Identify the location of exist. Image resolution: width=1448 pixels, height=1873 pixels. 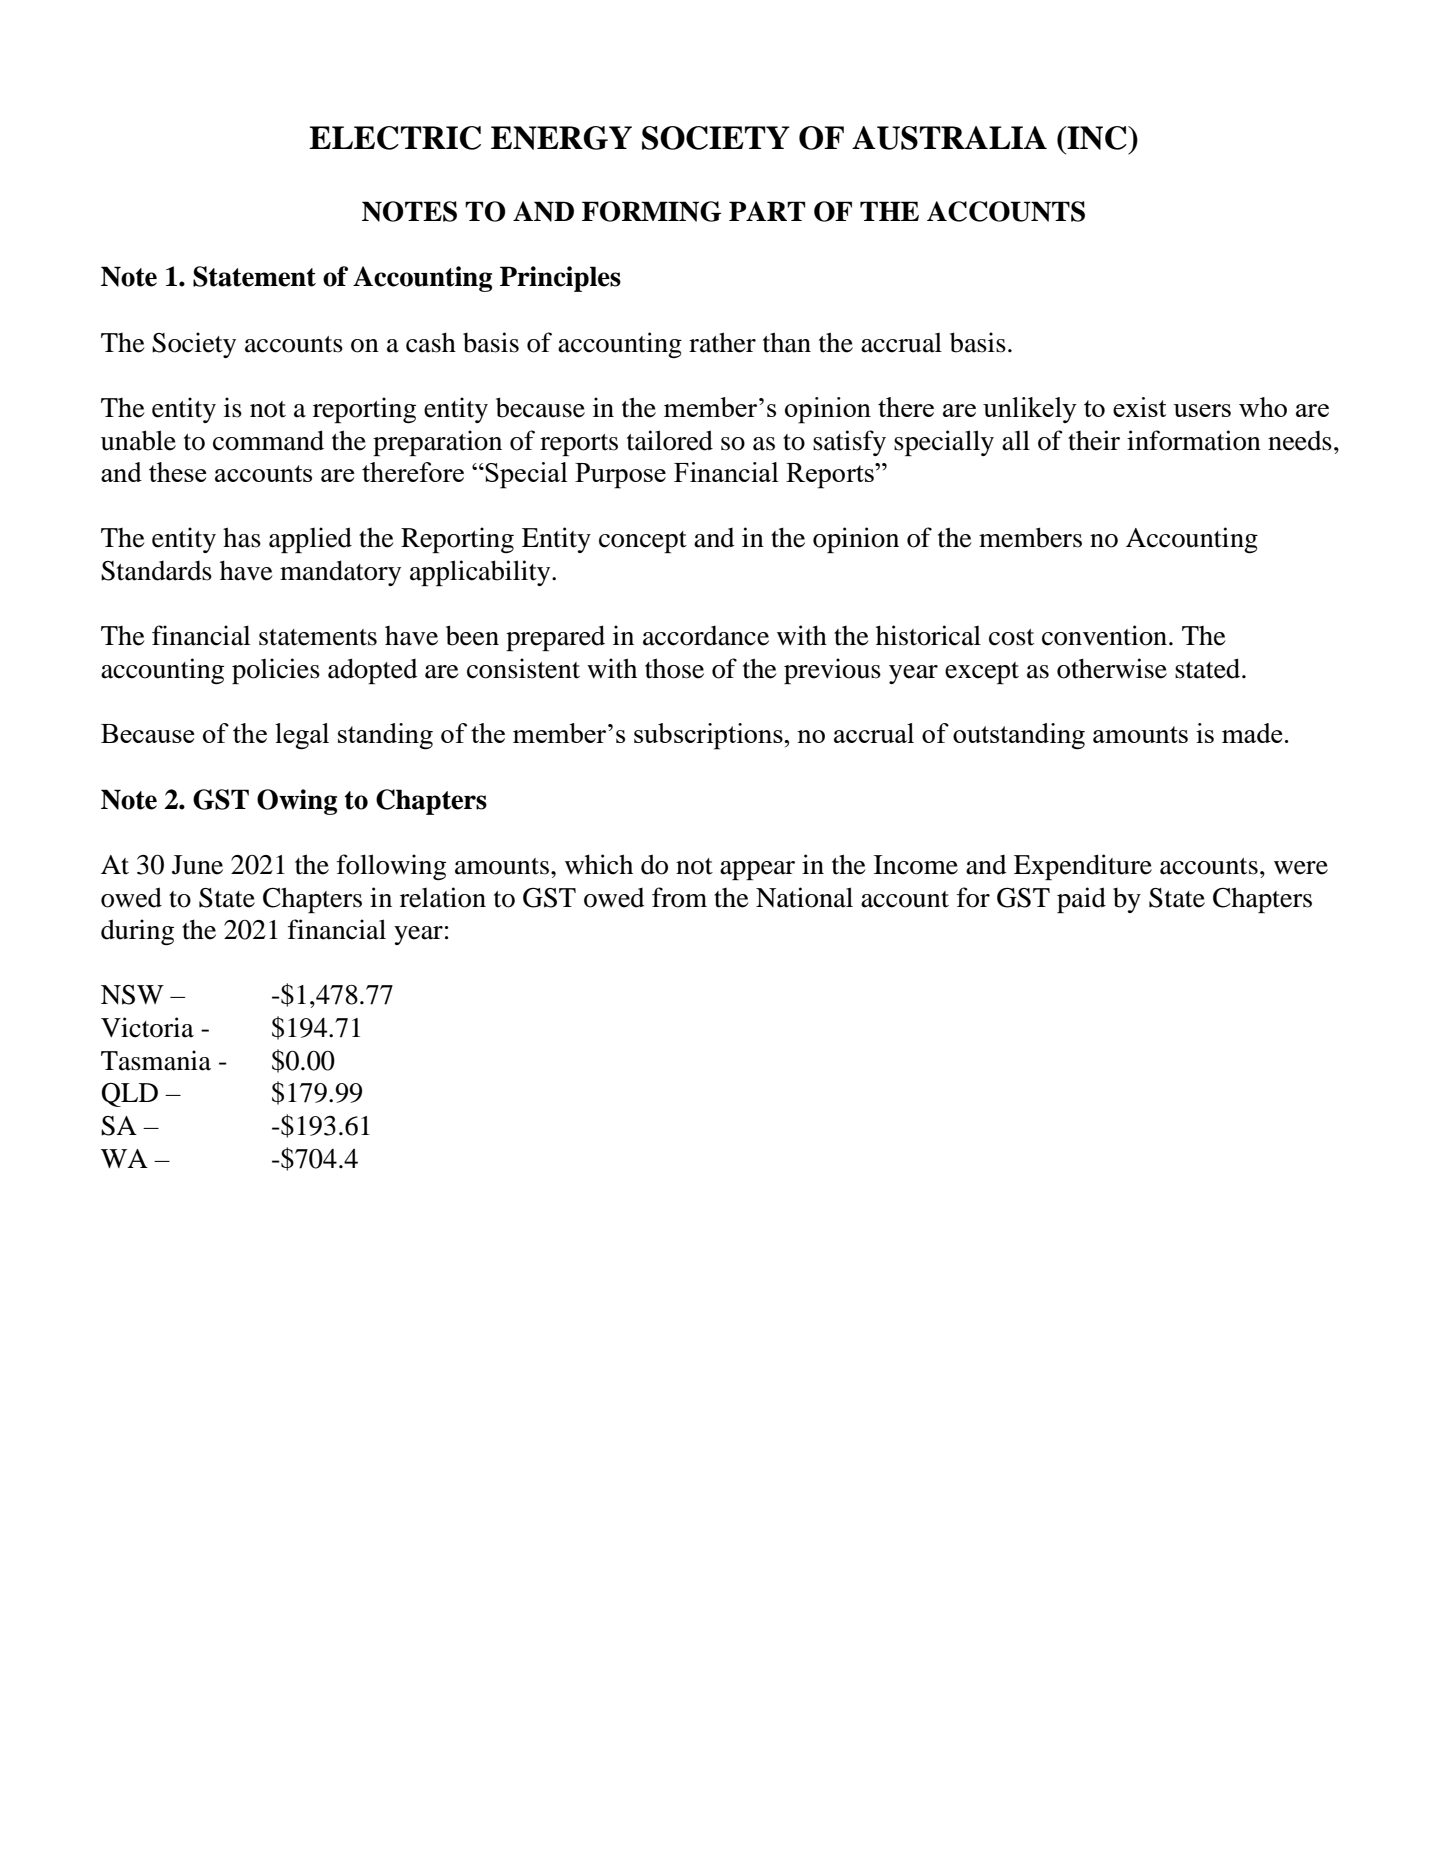
(1139, 407).
